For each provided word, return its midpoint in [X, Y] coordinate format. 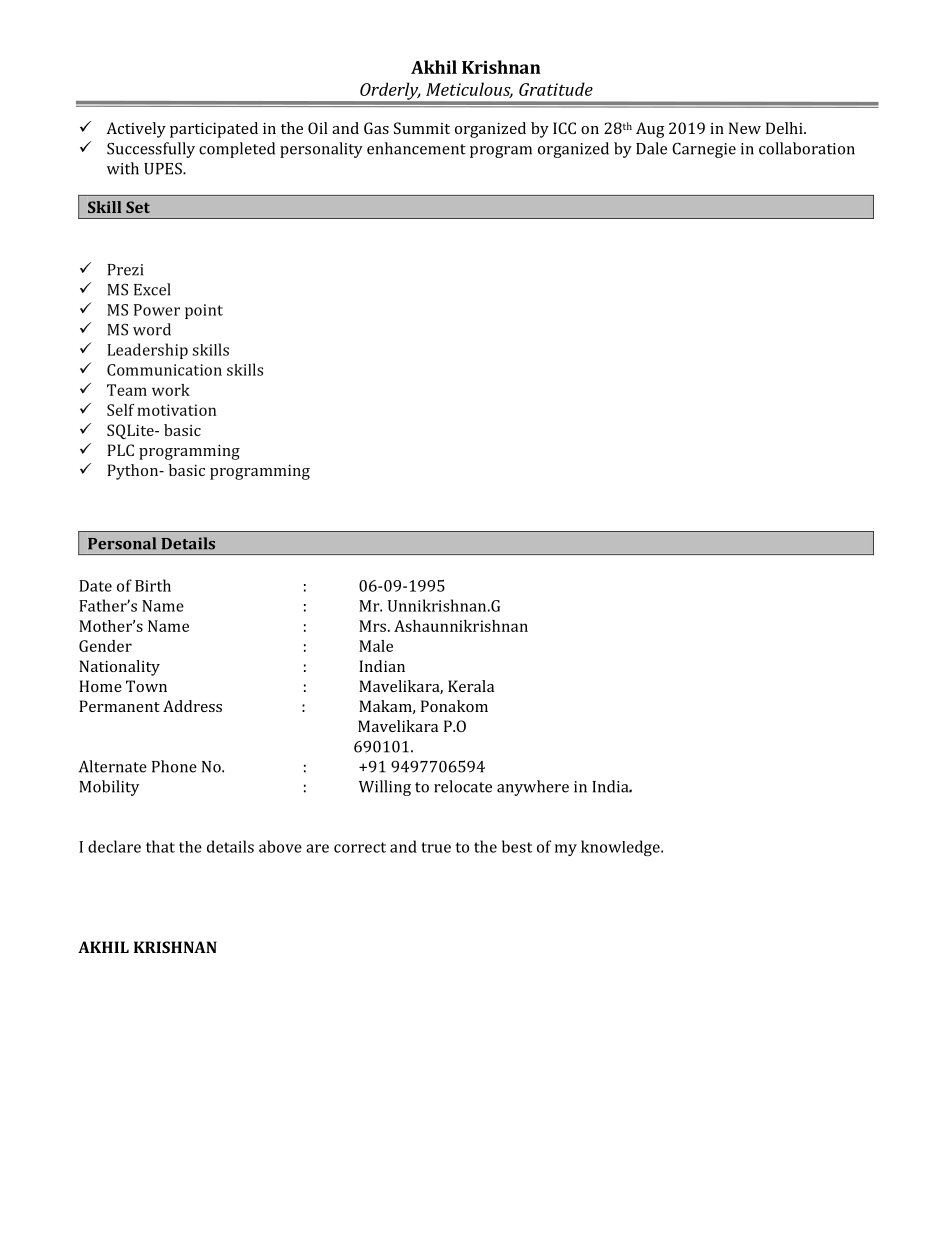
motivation [176, 410]
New [745, 128]
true [436, 847]
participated [214, 130]
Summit [422, 128]
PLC [120, 450]
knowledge [621, 848]
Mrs [374, 626]
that [160, 846]
